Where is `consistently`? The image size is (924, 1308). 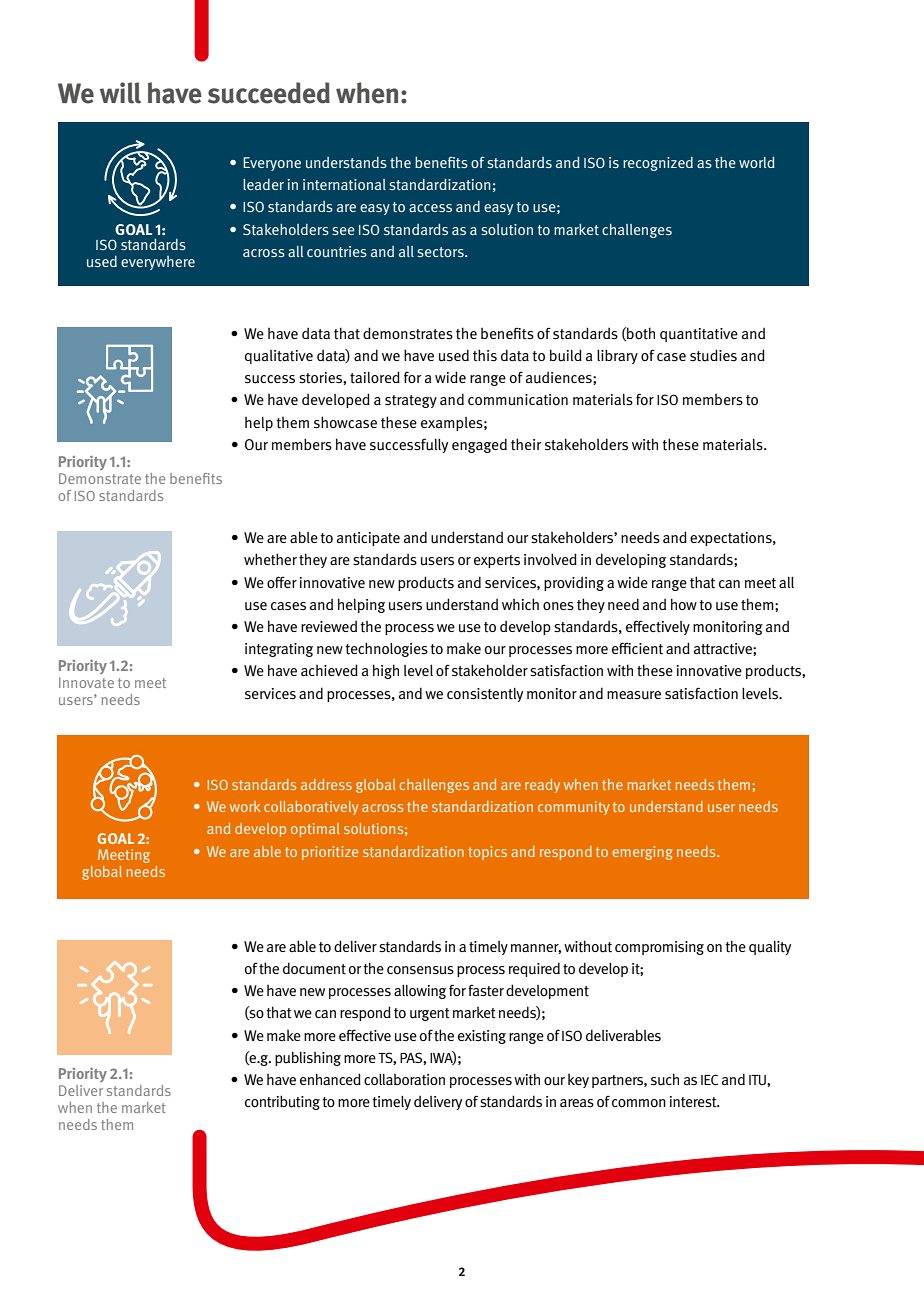 consistently is located at coordinates (485, 695).
